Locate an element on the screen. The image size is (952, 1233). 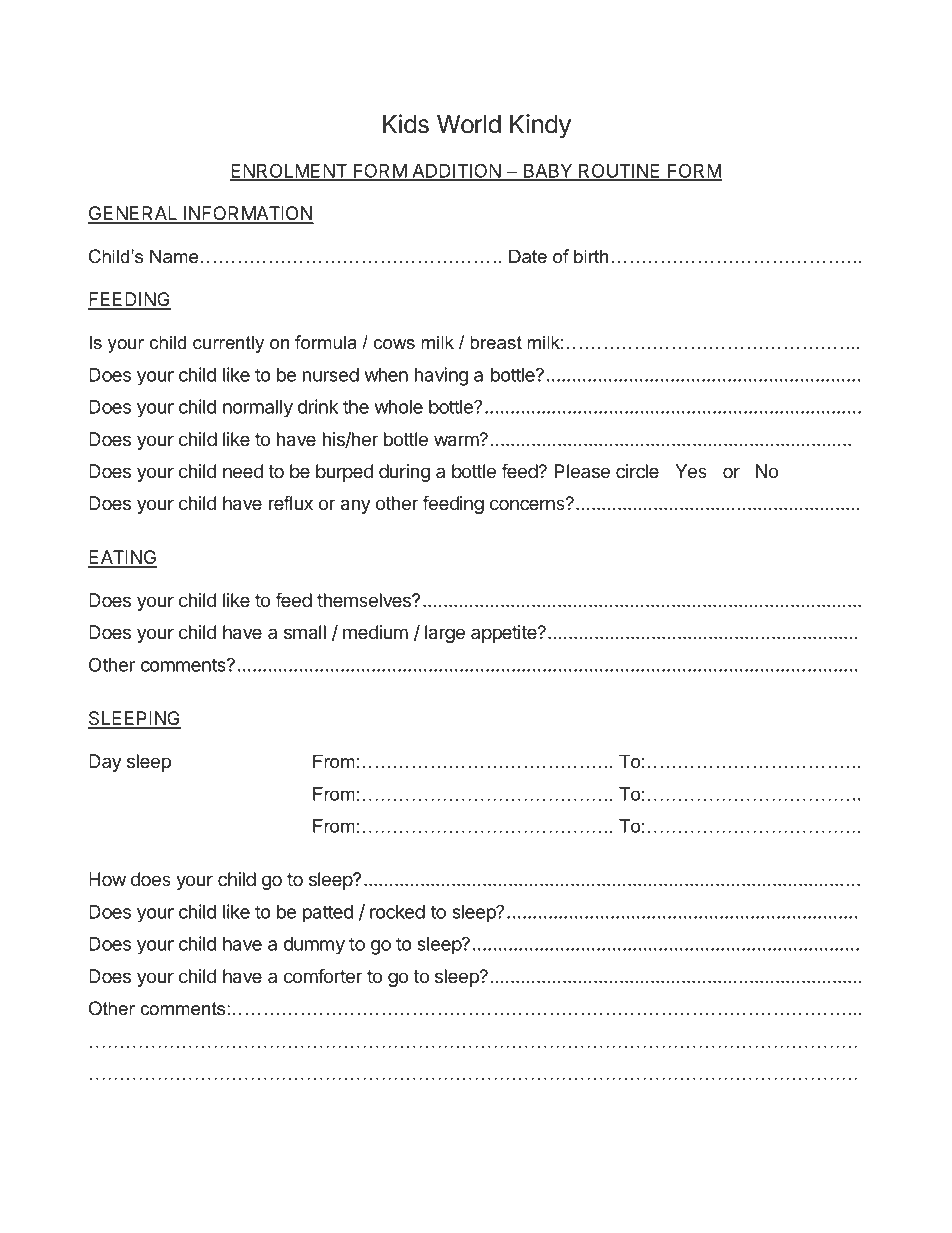
currently is located at coordinates (228, 344).
